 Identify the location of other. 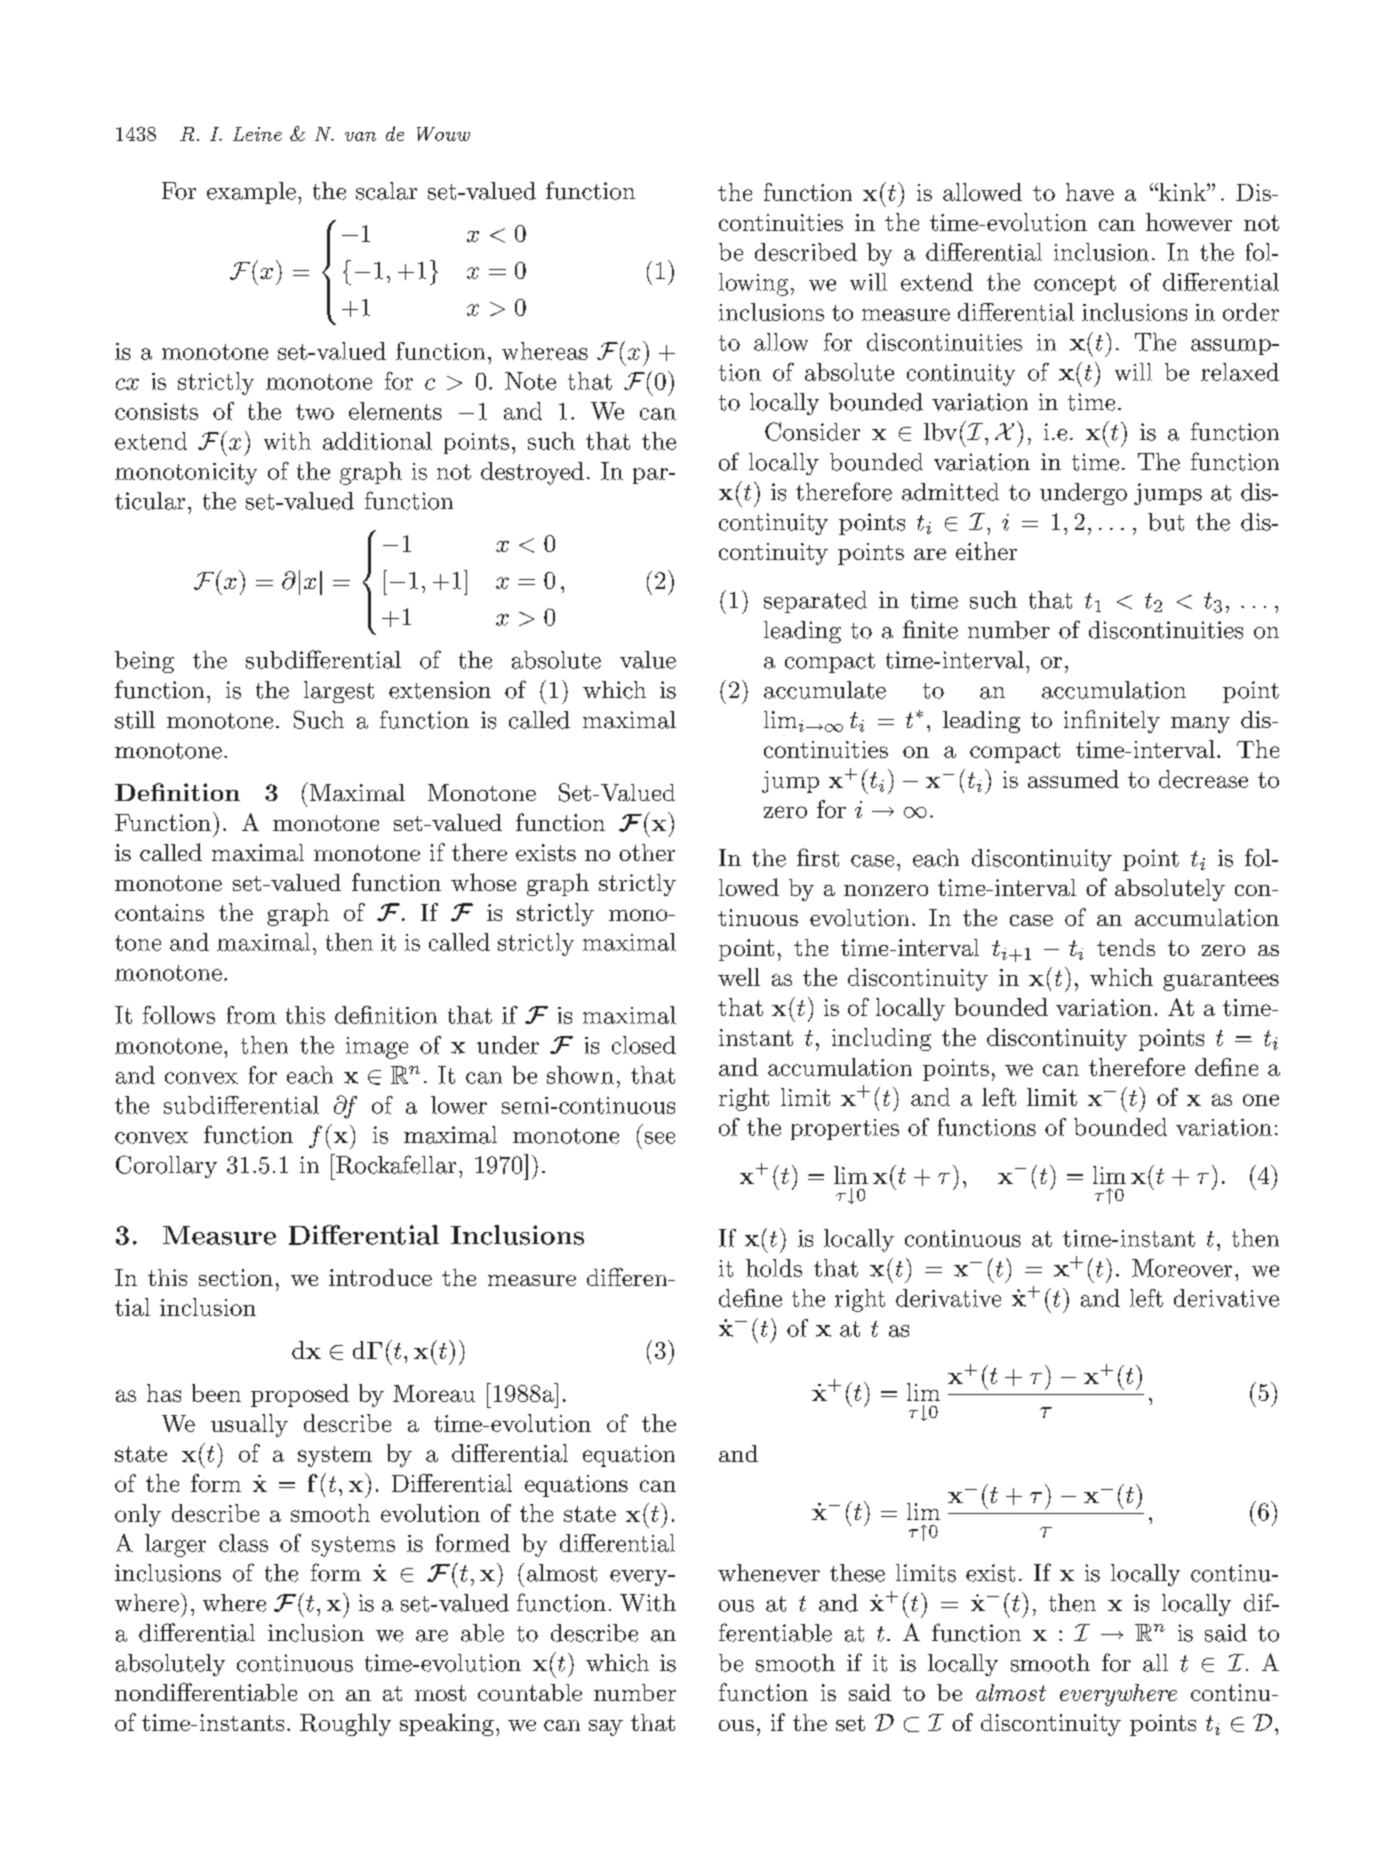
(647, 852).
